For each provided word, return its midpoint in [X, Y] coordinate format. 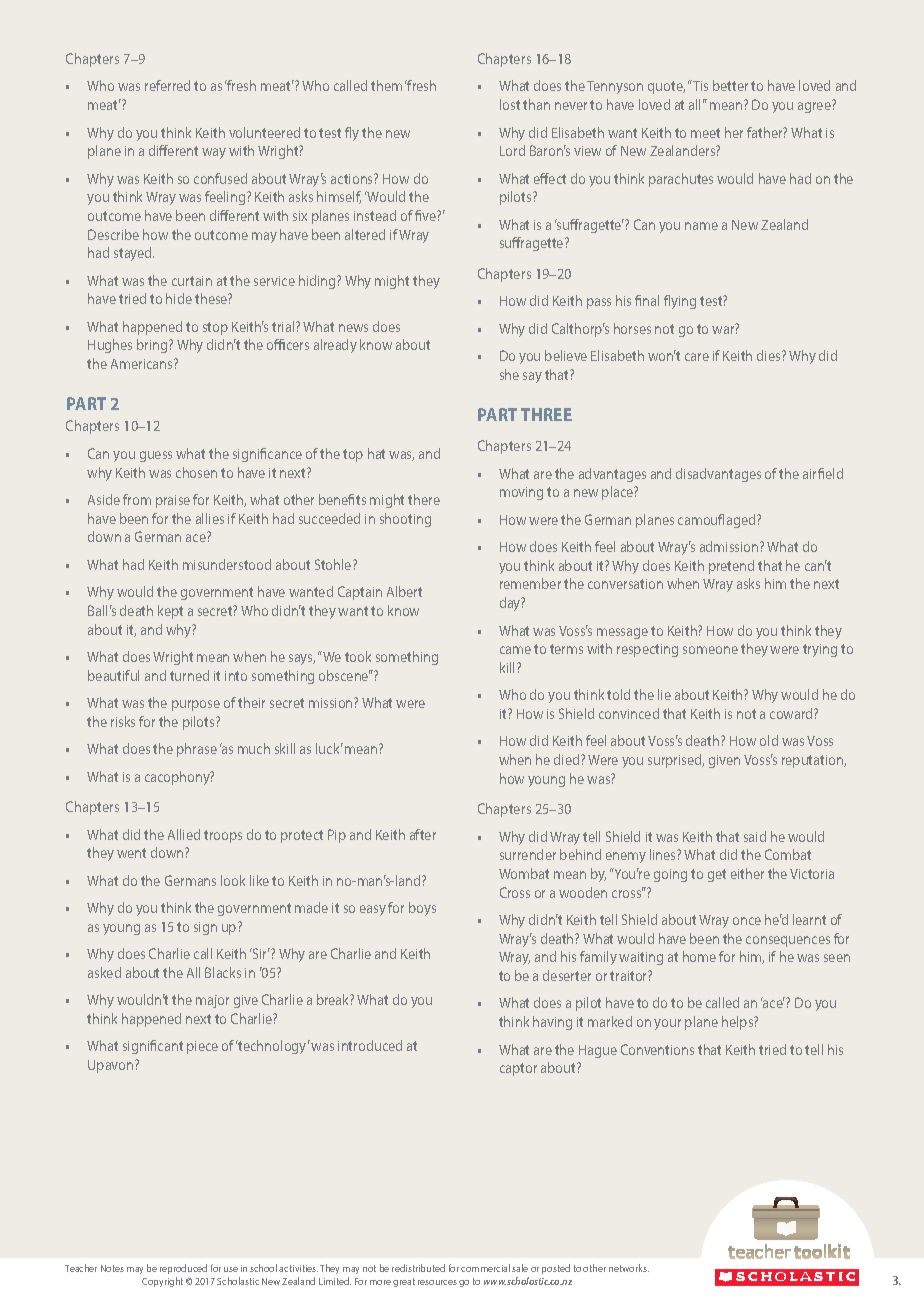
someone [710, 650]
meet [705, 133]
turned [189, 675]
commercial [485, 1268]
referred [167, 85]
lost [510, 104]
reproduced [183, 1269]
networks [629, 1268]
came [515, 650]
